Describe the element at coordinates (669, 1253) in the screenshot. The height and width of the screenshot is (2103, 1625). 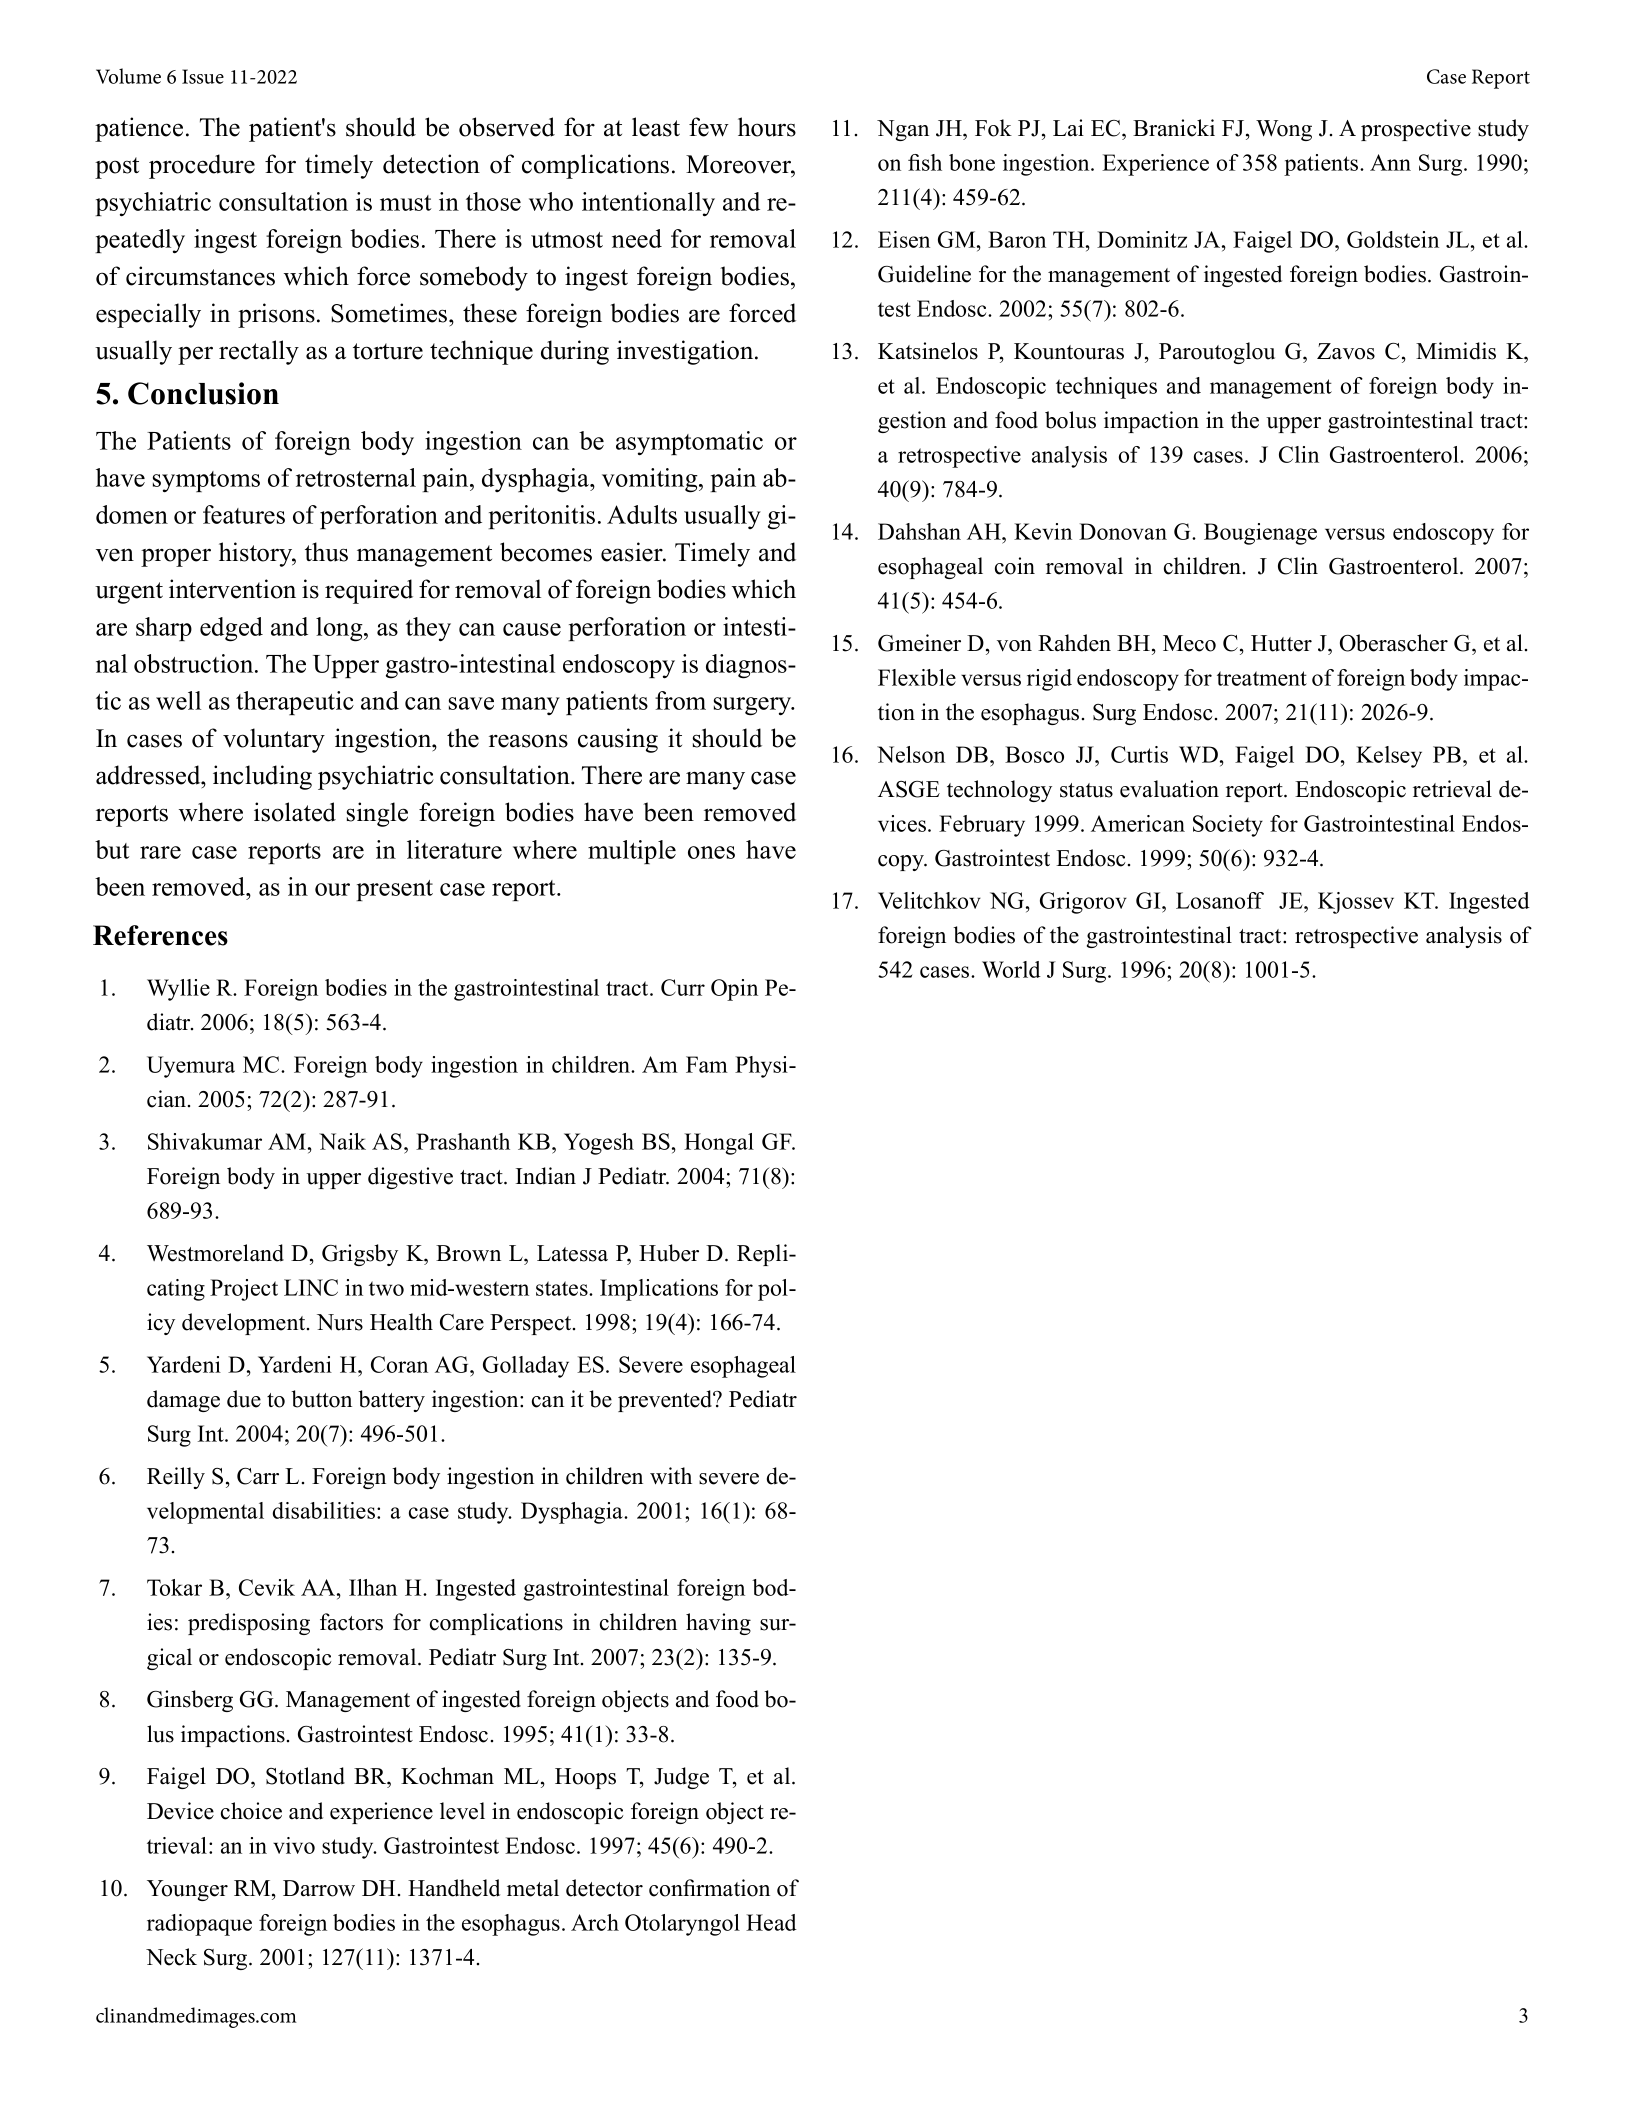
I see `Huber` at that location.
